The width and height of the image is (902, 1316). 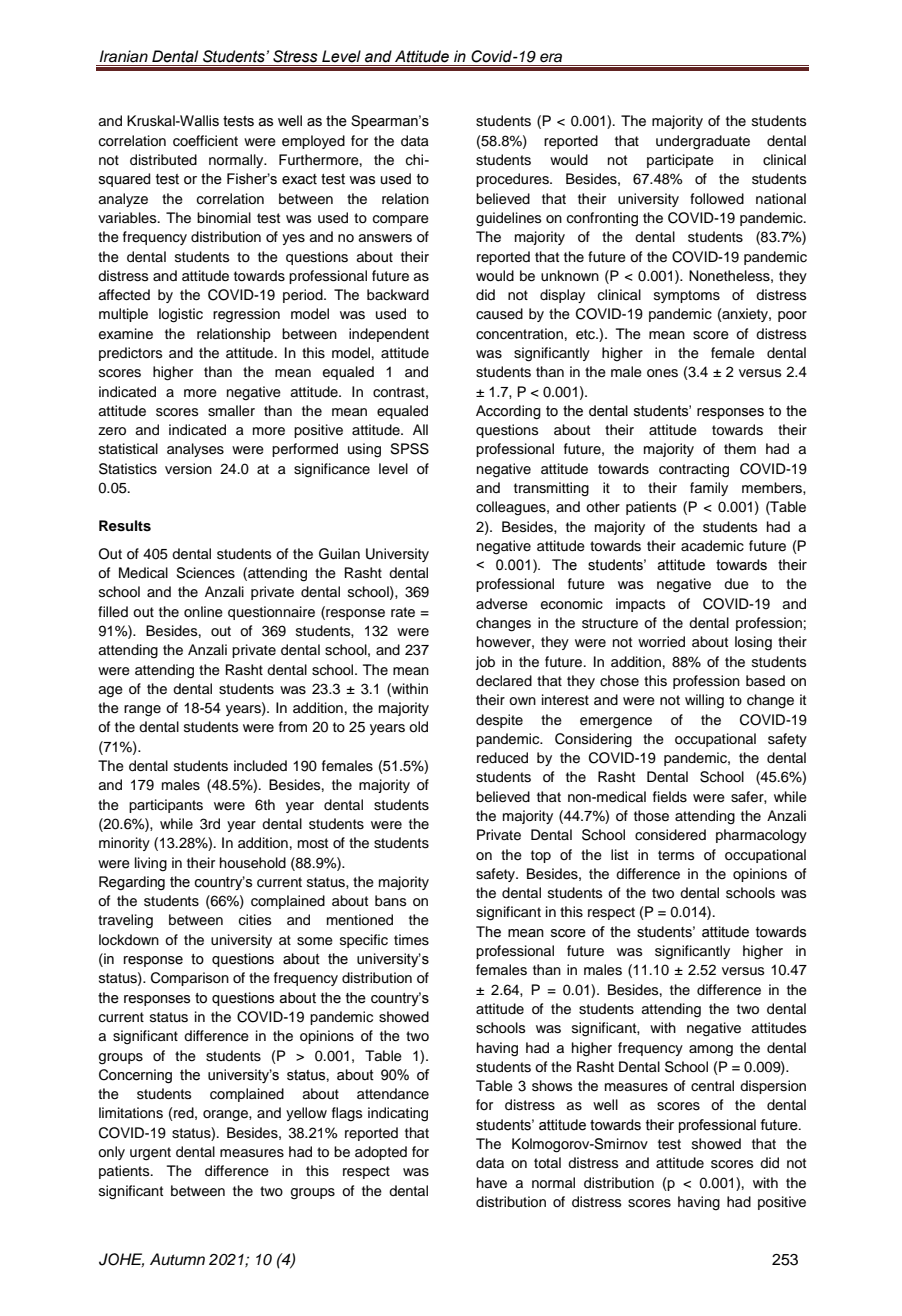 I want to click on central, so click(x=712, y=1086).
